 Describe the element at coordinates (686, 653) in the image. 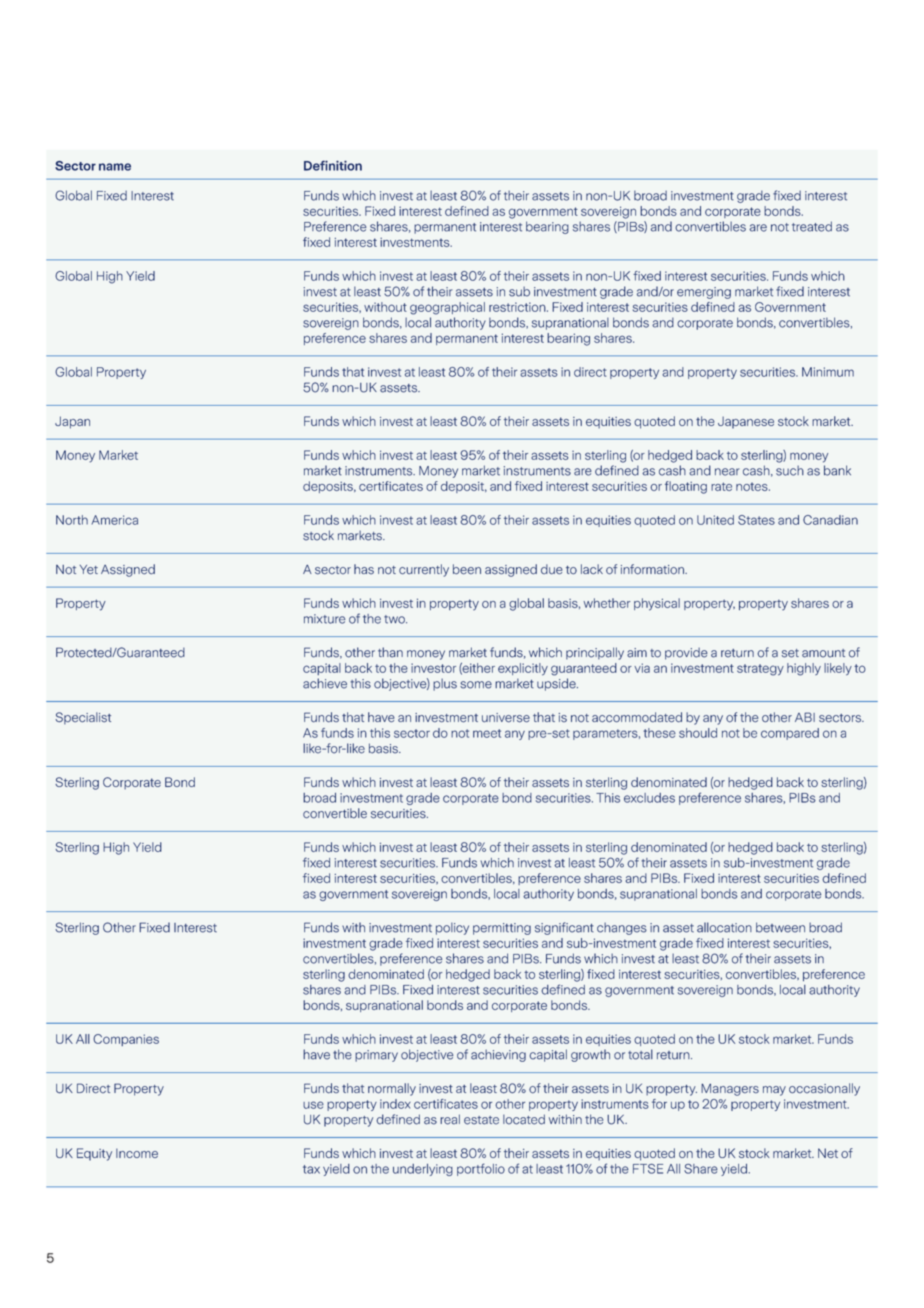

I see `provide` at that location.
